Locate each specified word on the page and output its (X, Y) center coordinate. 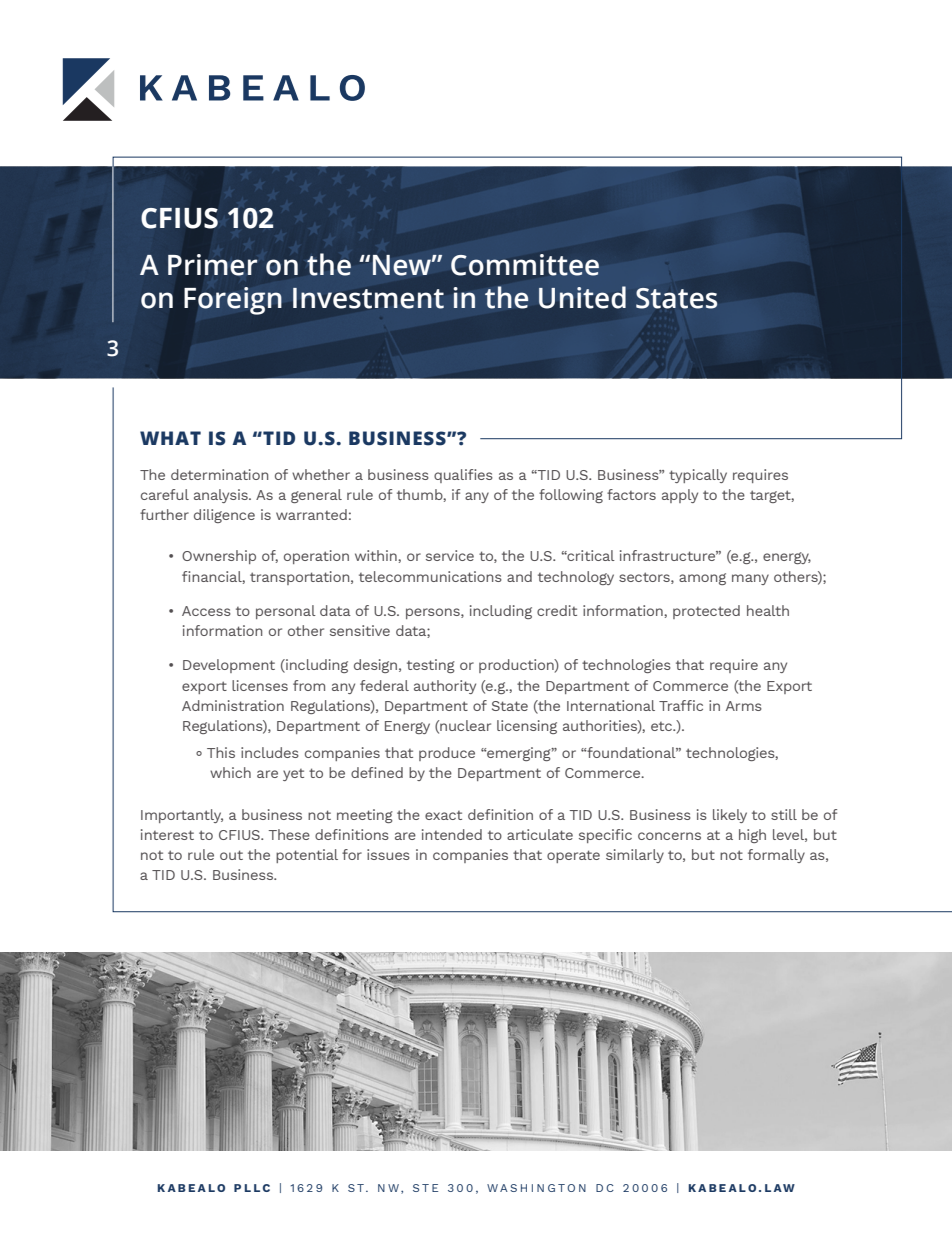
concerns (669, 836)
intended (452, 834)
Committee (525, 265)
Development (229, 666)
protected (706, 612)
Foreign (233, 301)
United (582, 297)
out (231, 855)
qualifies (463, 476)
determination (219, 474)
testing (431, 666)
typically (698, 476)
